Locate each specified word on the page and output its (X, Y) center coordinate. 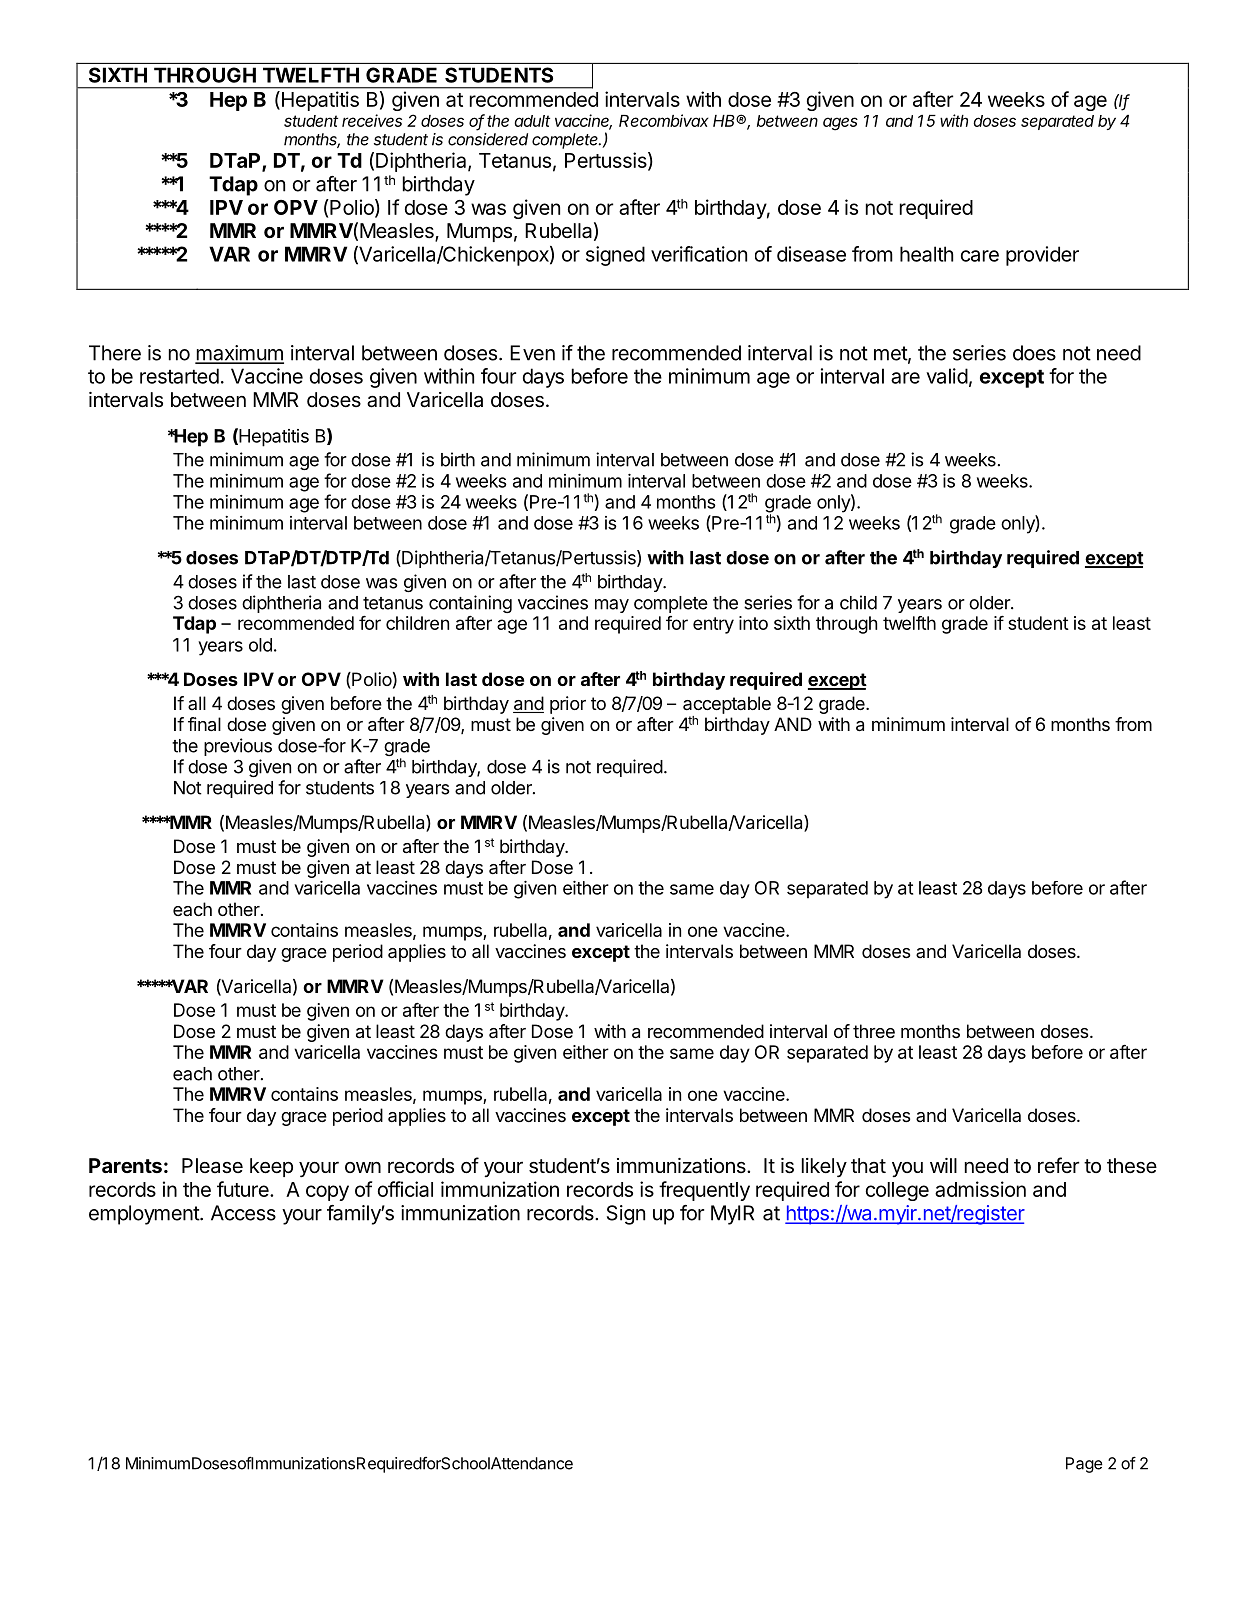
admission (980, 1189)
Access (243, 1213)
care (980, 256)
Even (532, 353)
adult (532, 121)
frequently (704, 1191)
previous (238, 747)
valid (947, 376)
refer (1058, 1165)
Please (212, 1166)
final (204, 724)
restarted (179, 376)
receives (372, 120)
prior (568, 705)
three (874, 1031)
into (753, 623)
